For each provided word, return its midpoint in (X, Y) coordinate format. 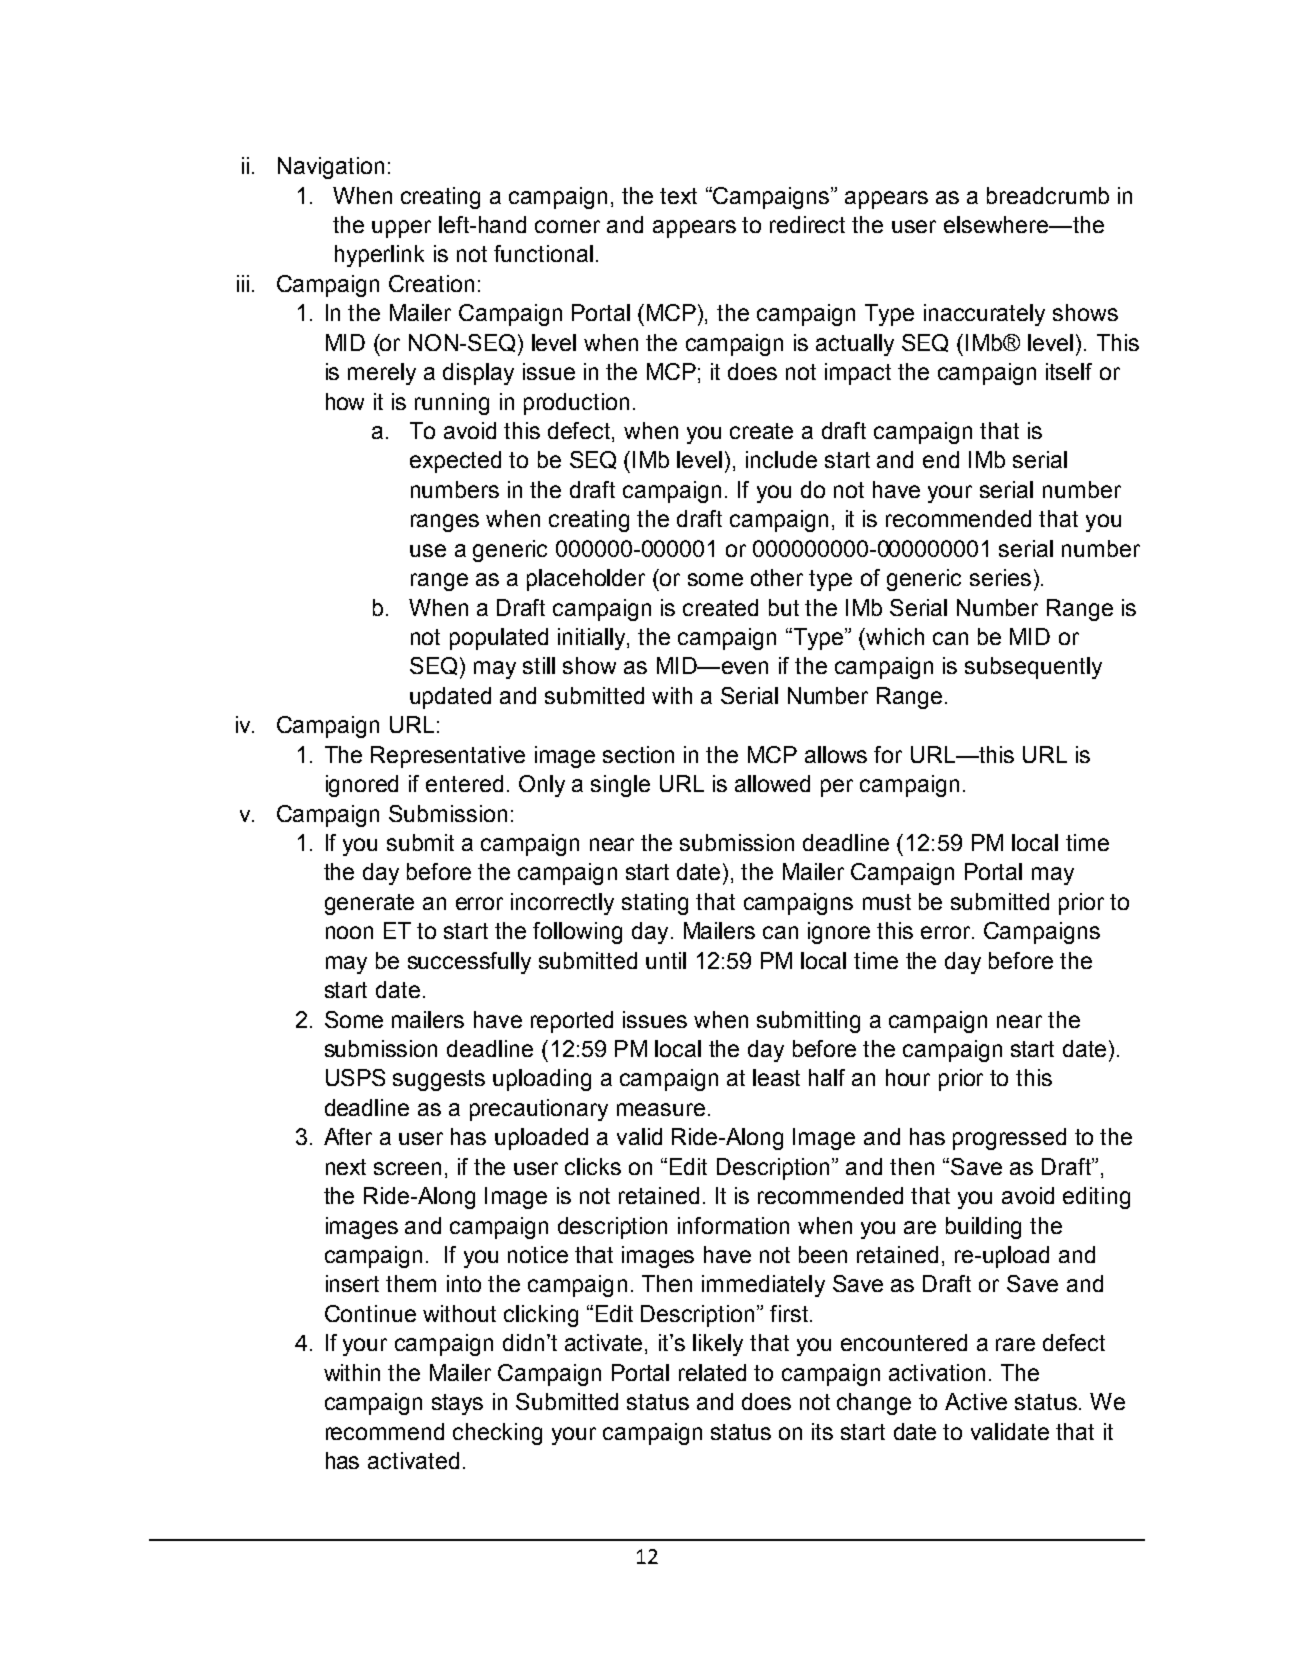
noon (349, 932)
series (1000, 577)
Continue (370, 1313)
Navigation (331, 168)
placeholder (586, 580)
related (712, 1372)
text (678, 196)
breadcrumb (1048, 195)
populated (499, 639)
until (666, 960)
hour (908, 1077)
